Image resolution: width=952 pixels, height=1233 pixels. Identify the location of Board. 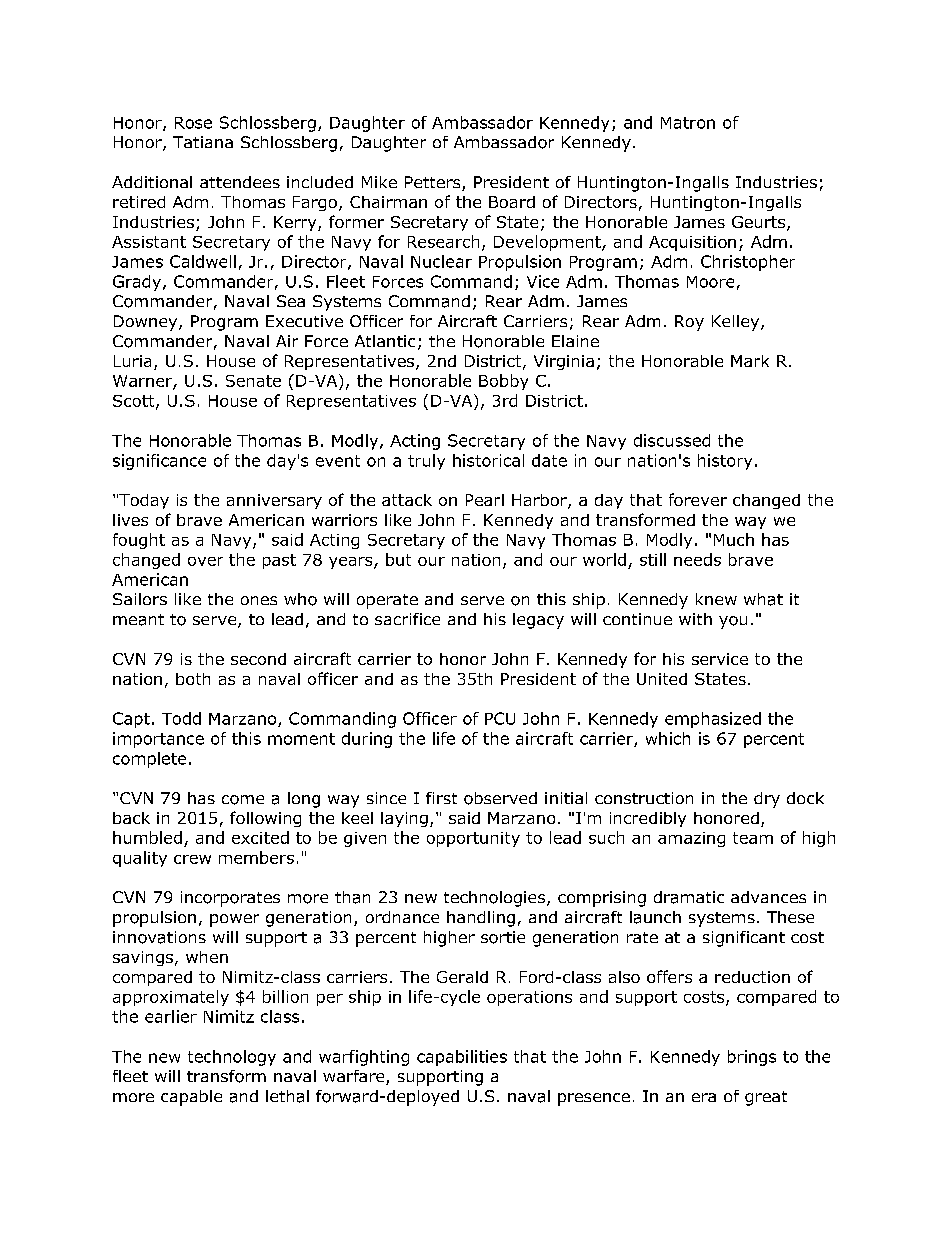
(512, 202).
